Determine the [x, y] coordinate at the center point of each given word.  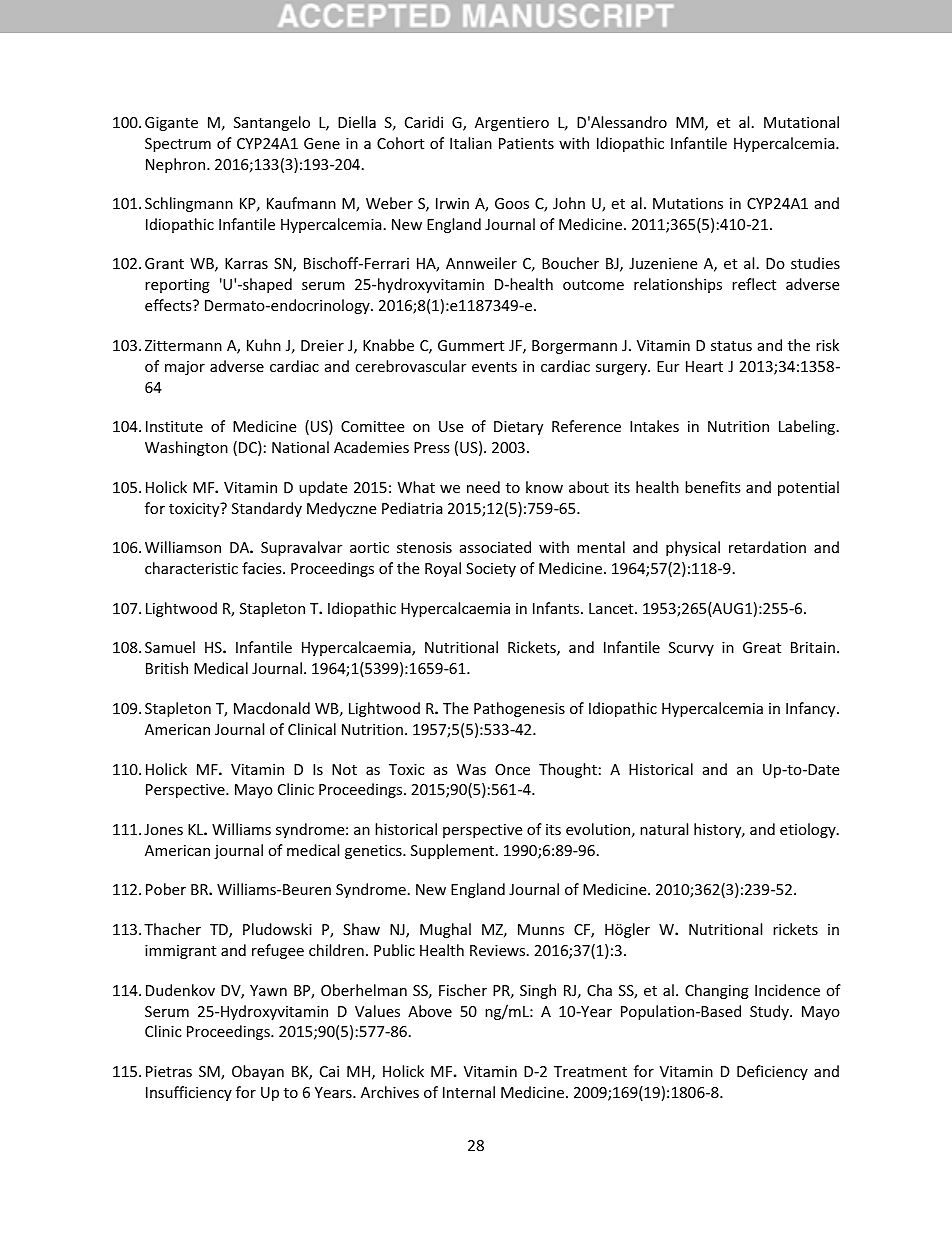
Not [344, 769]
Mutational [801, 122]
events [494, 367]
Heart [704, 366]
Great [762, 647]
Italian [471, 143]
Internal [469, 1092]
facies [263, 568]
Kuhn [264, 345]
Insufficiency [189, 1093]
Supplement [454, 851]
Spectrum [178, 145]
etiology [809, 830]
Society [491, 570]
